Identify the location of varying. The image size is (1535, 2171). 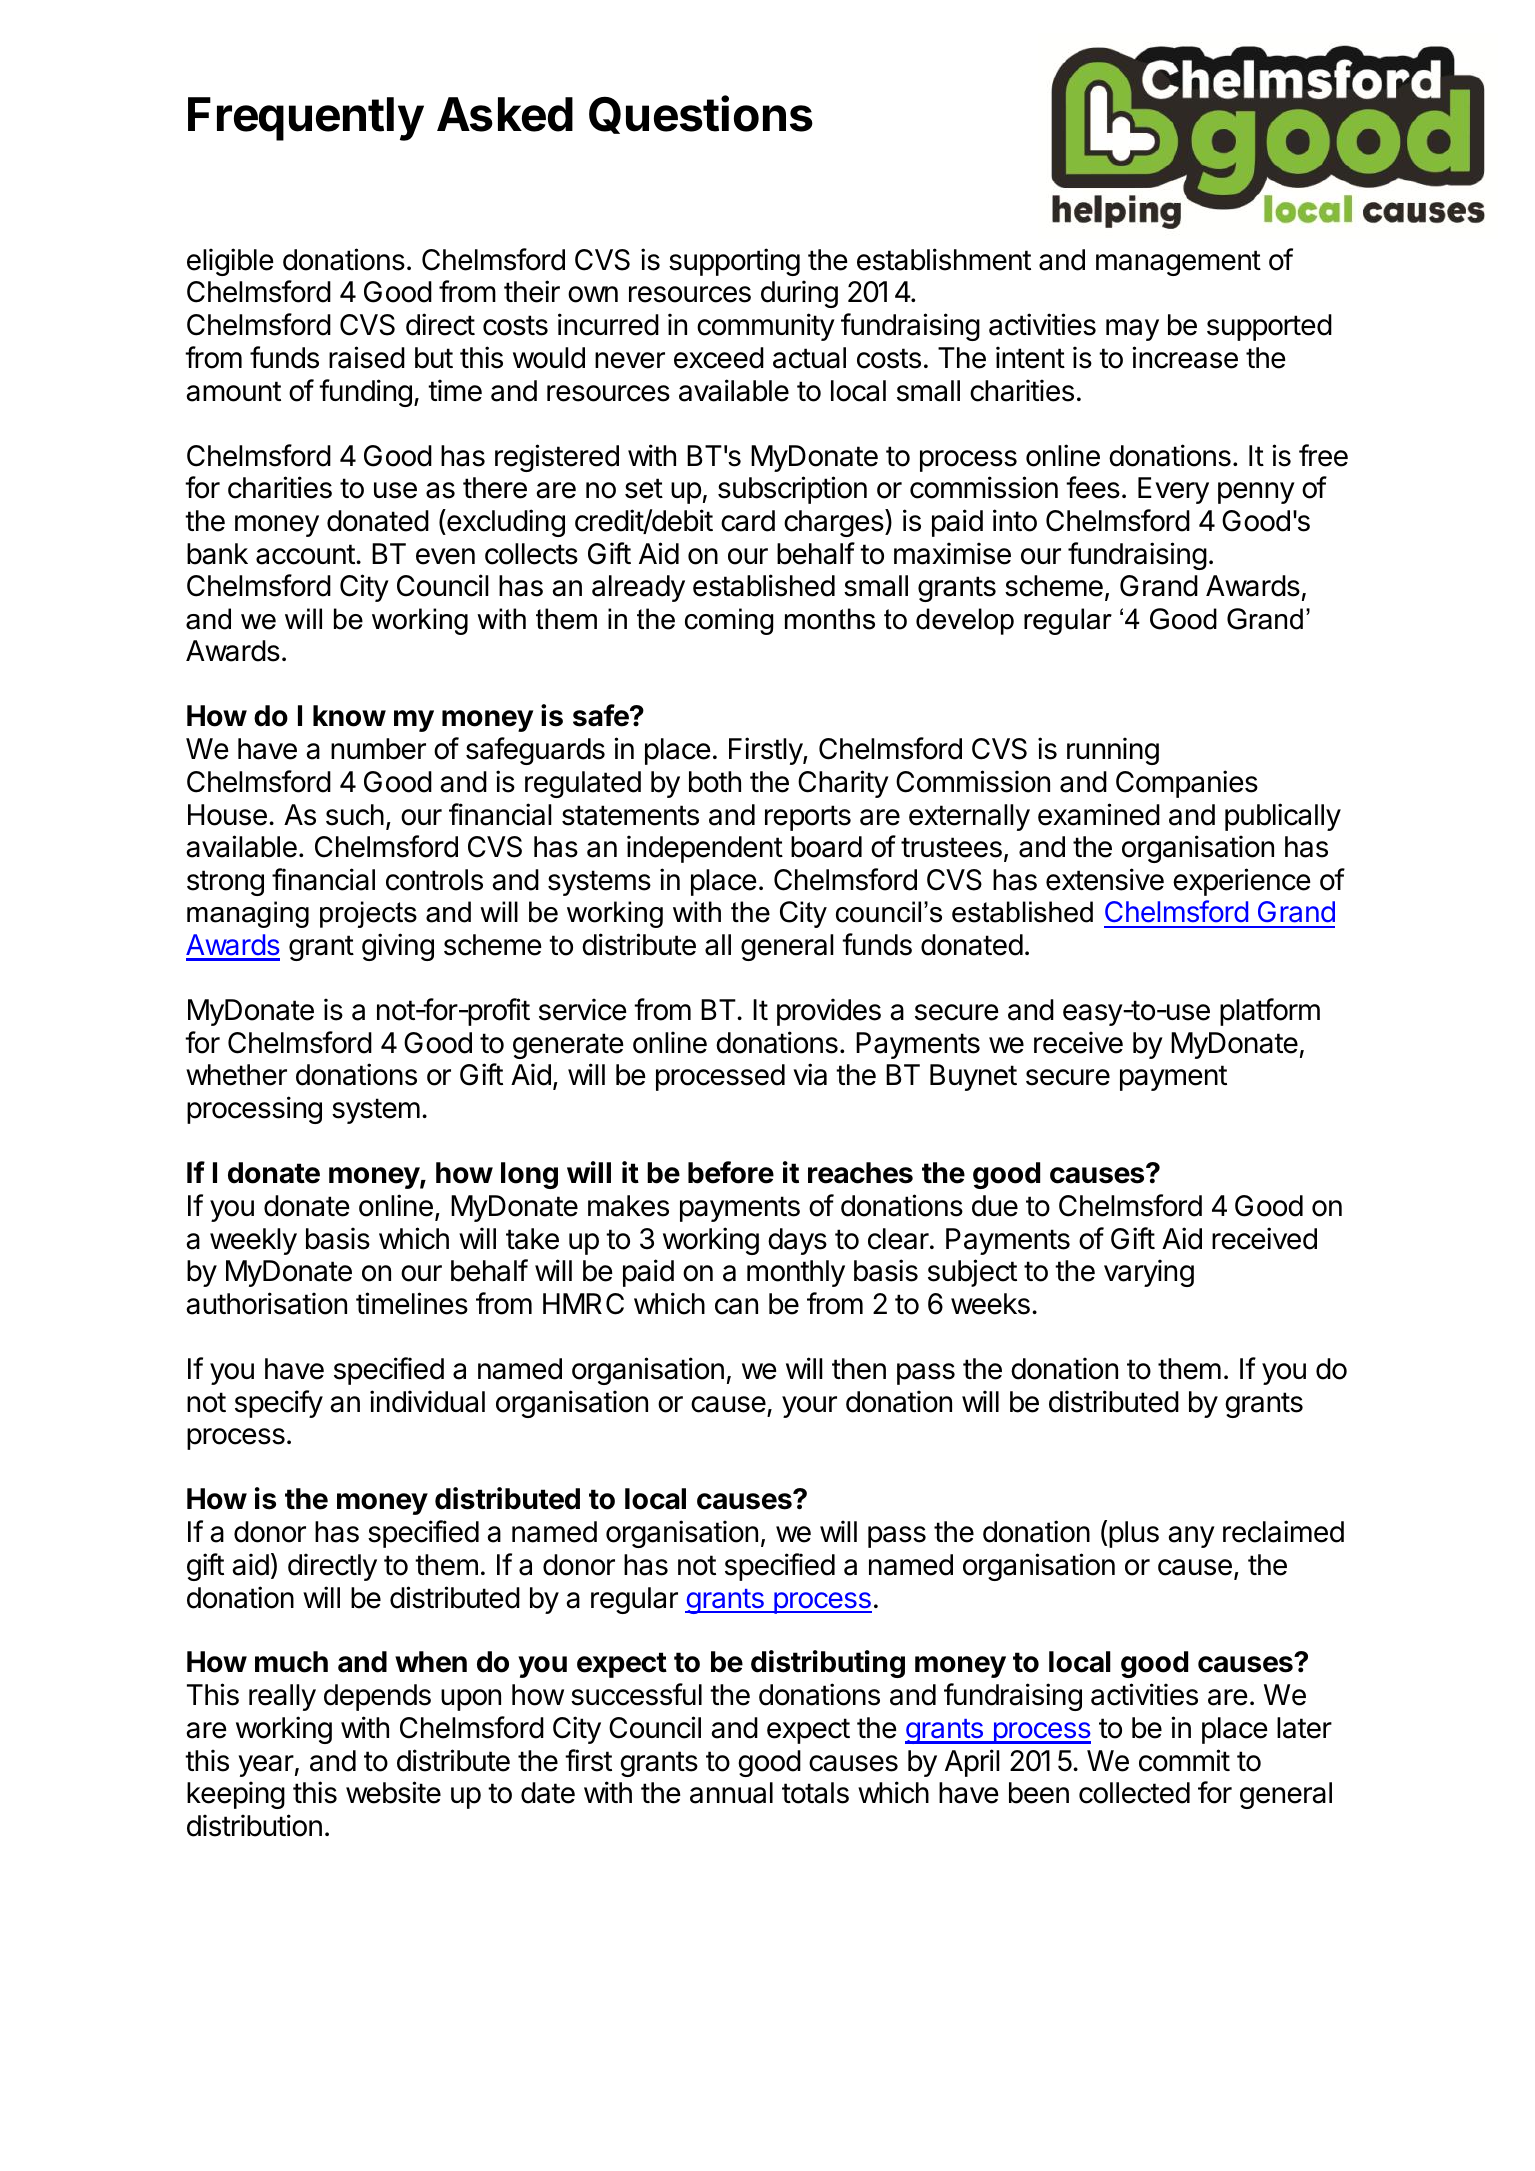
(1149, 1273).
